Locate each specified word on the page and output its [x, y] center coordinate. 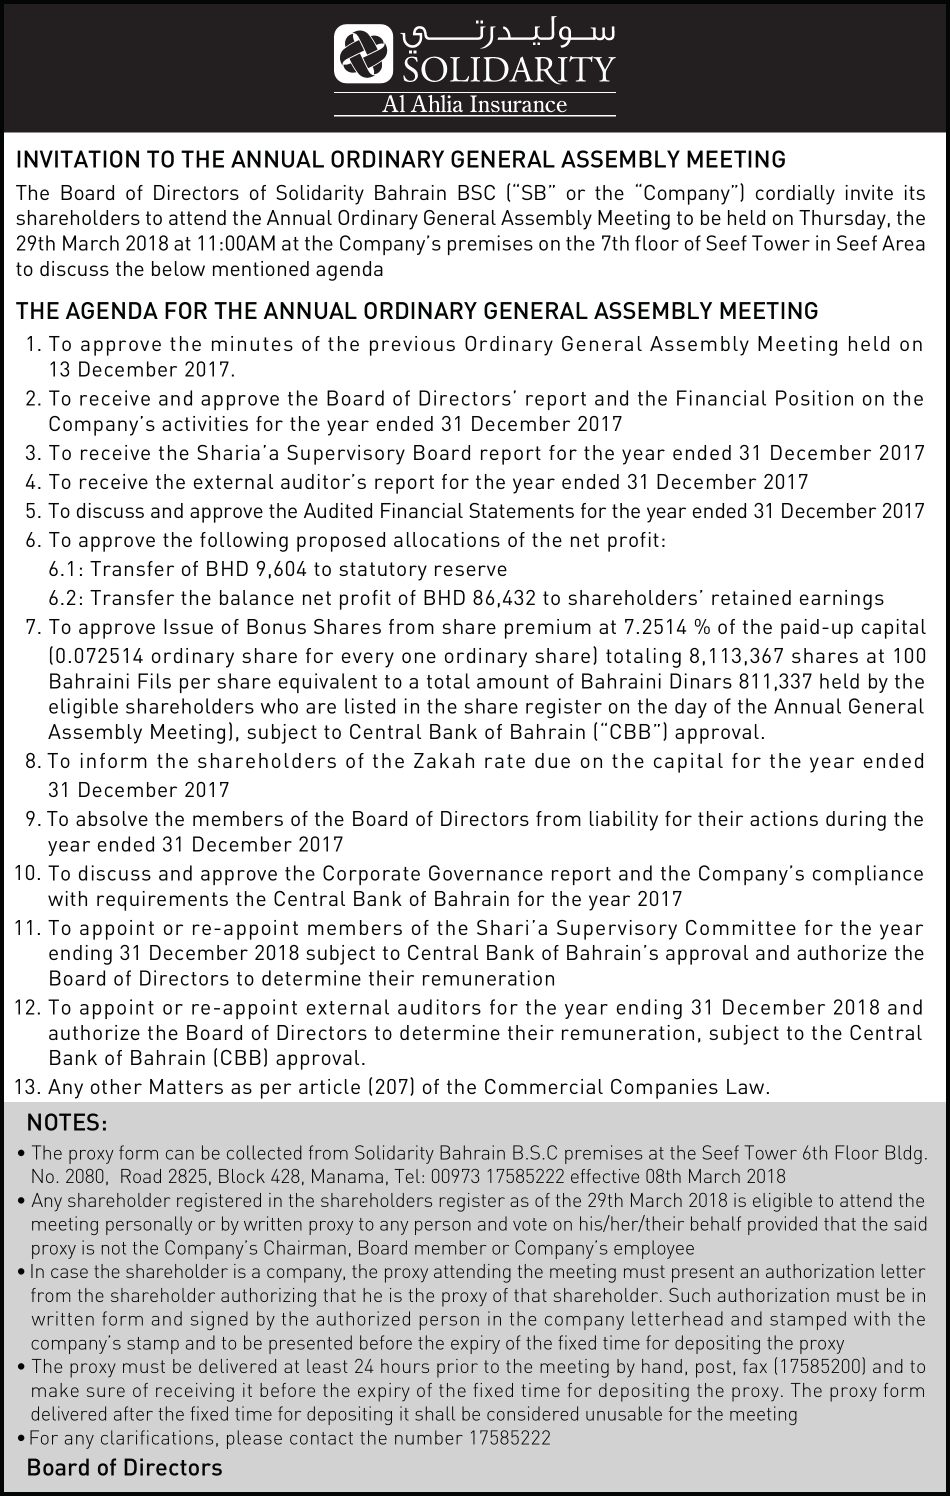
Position [814, 398]
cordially [795, 195]
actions [784, 818]
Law [745, 1086]
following [244, 542]
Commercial [544, 1086]
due [552, 760]
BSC [476, 192]
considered [532, 1413]
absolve [112, 818]
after [133, 1413]
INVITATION [78, 159]
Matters [186, 1086]
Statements [521, 510]
